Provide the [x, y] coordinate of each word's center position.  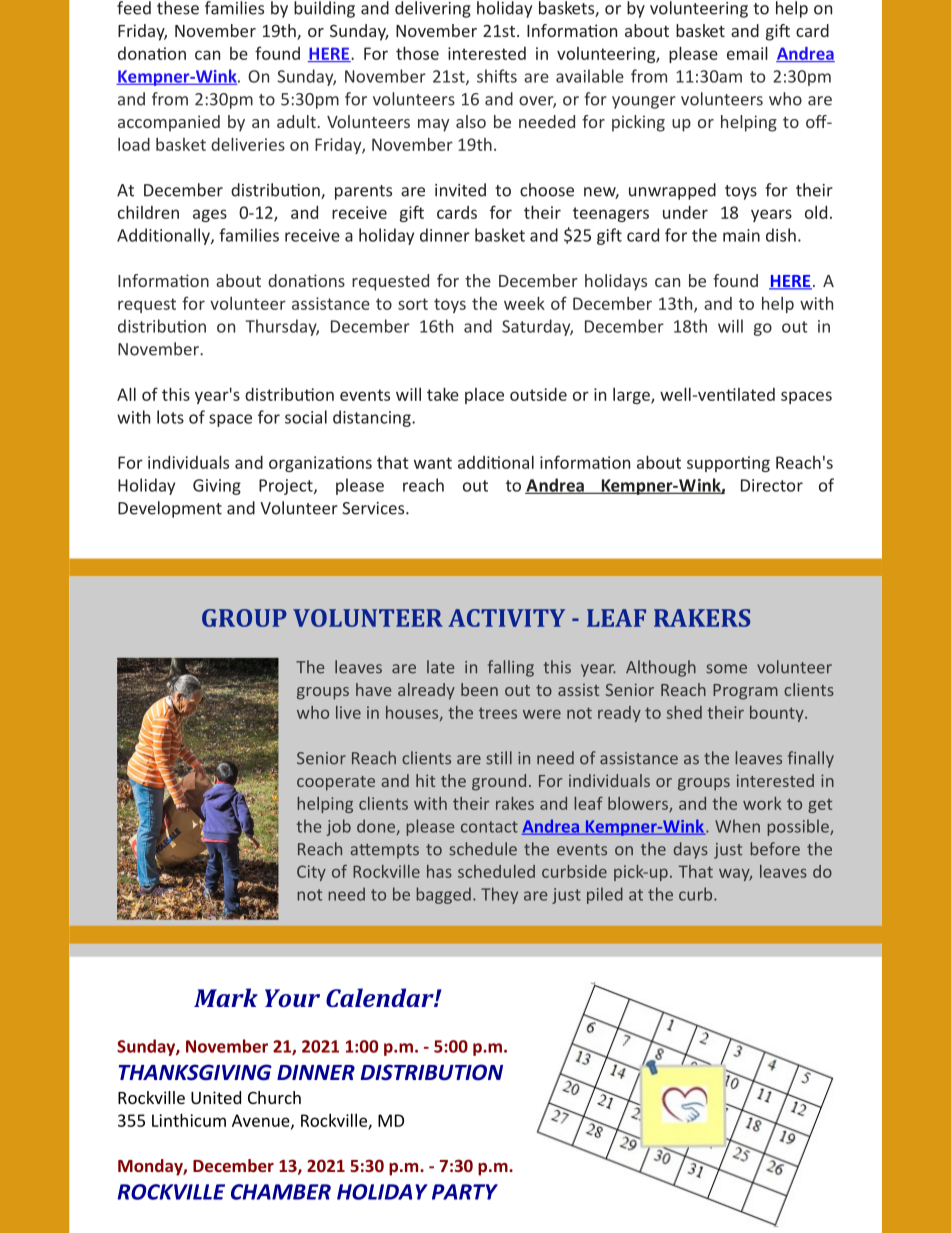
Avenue [262, 1121]
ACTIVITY [506, 618]
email [747, 53]
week [524, 303]
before [775, 849]
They [499, 895]
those [417, 53]
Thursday [282, 327]
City [311, 873]
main [741, 235]
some [726, 669]
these [178, 8]
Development [170, 509]
